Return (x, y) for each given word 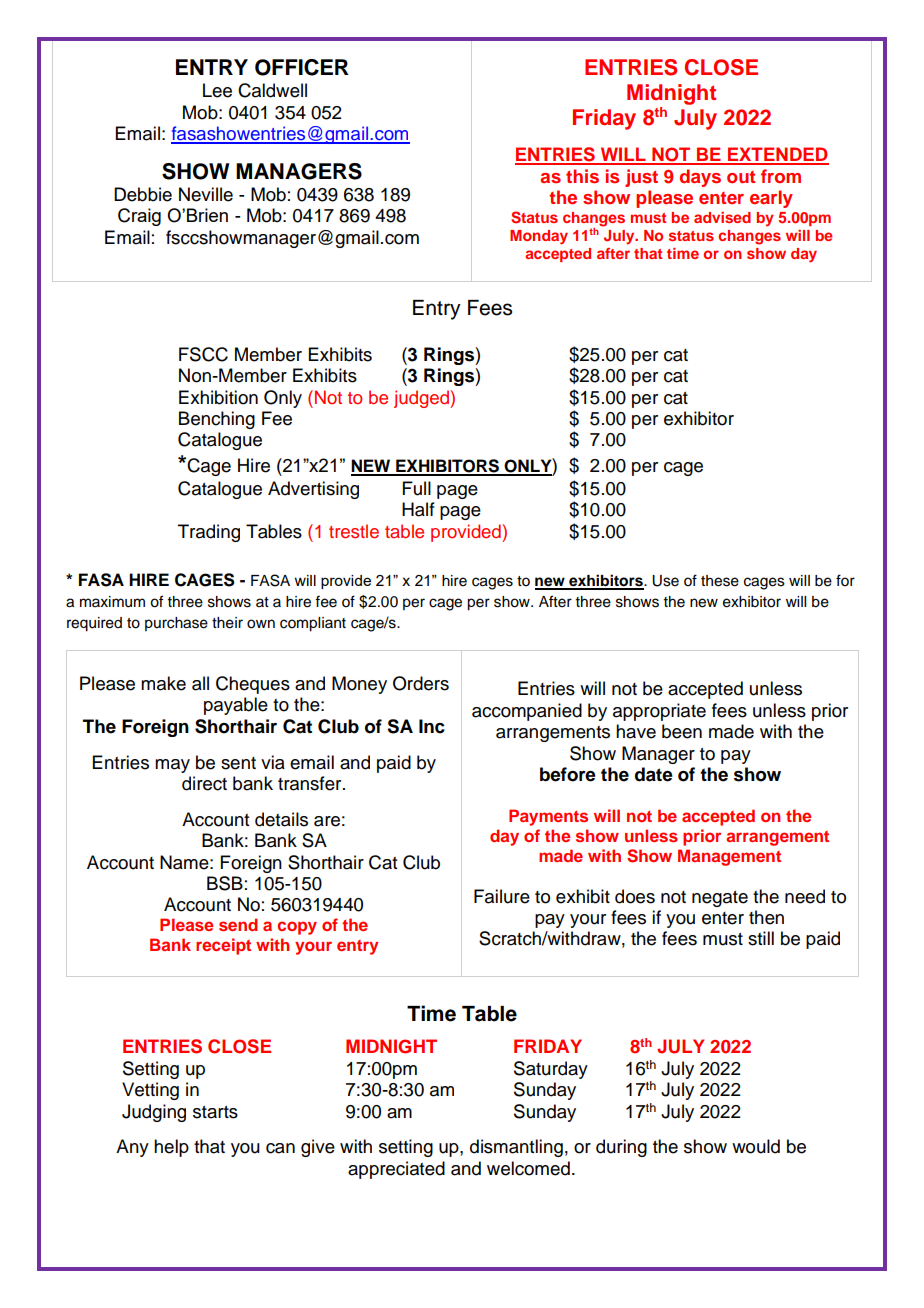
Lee (217, 90)
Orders (421, 683)
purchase (176, 624)
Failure (502, 896)
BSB (225, 883)
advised (722, 217)
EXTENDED (777, 155)
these (720, 581)
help (171, 1148)
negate (720, 899)
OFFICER (302, 67)
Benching (217, 420)
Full (417, 488)
